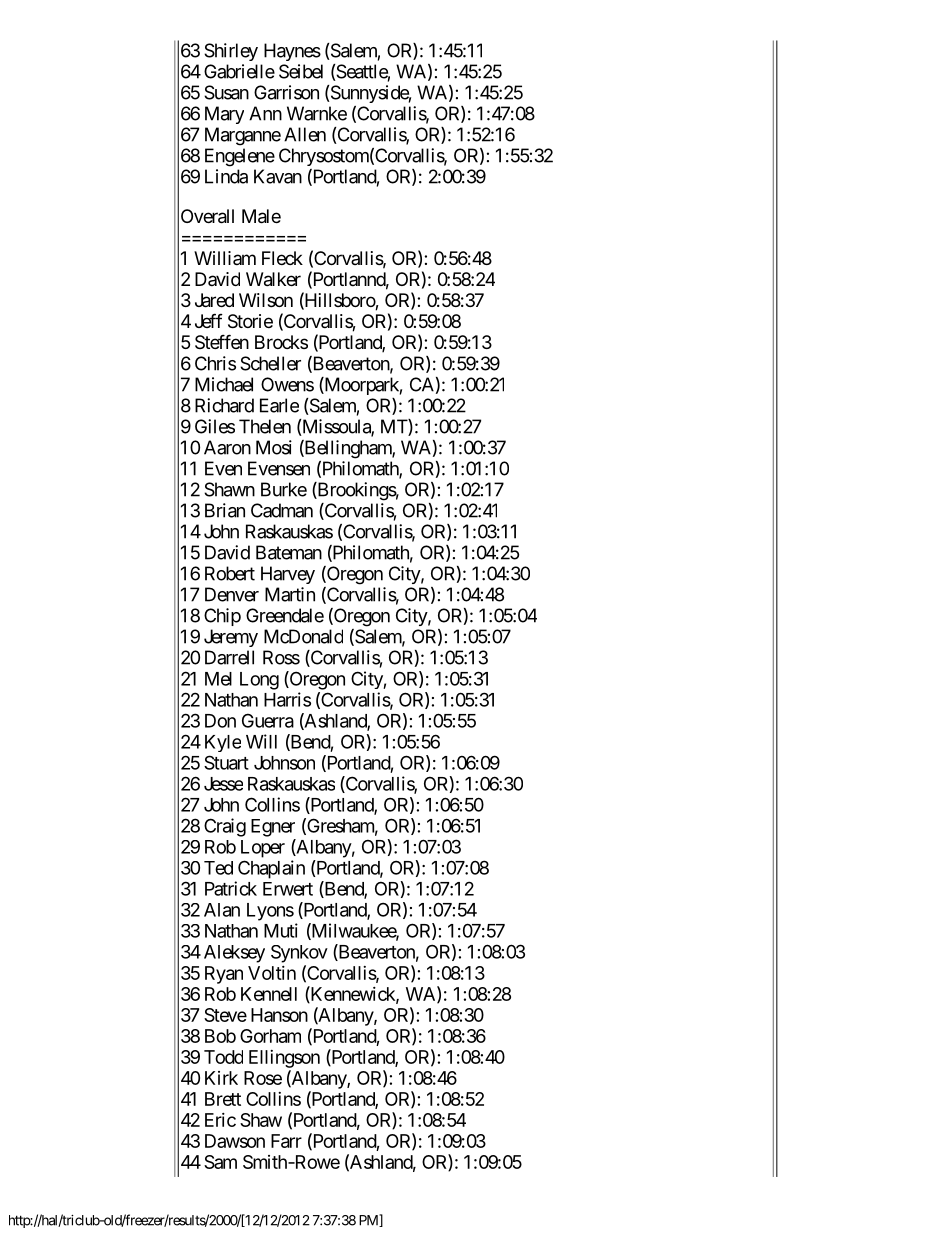  Describe the element at coordinates (222, 341) in the screenshot. I see `Steffen` at that location.
